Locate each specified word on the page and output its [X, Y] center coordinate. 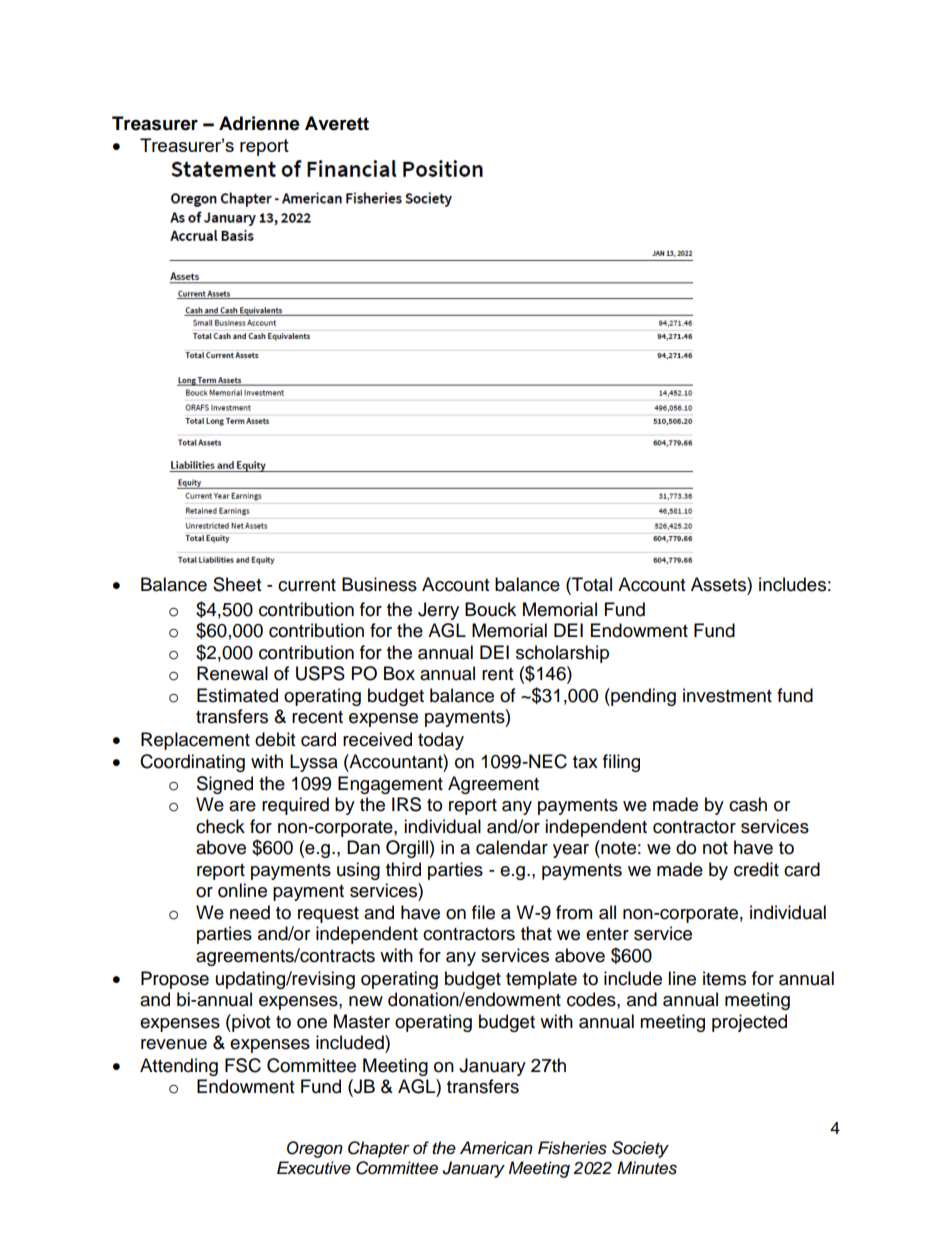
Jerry [438, 611]
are [242, 806]
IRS [406, 804]
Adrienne [259, 123]
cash [748, 804]
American [496, 1148]
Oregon [315, 1149]
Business [379, 584]
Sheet [237, 584]
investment [727, 695]
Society [640, 1149]
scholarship [562, 654]
